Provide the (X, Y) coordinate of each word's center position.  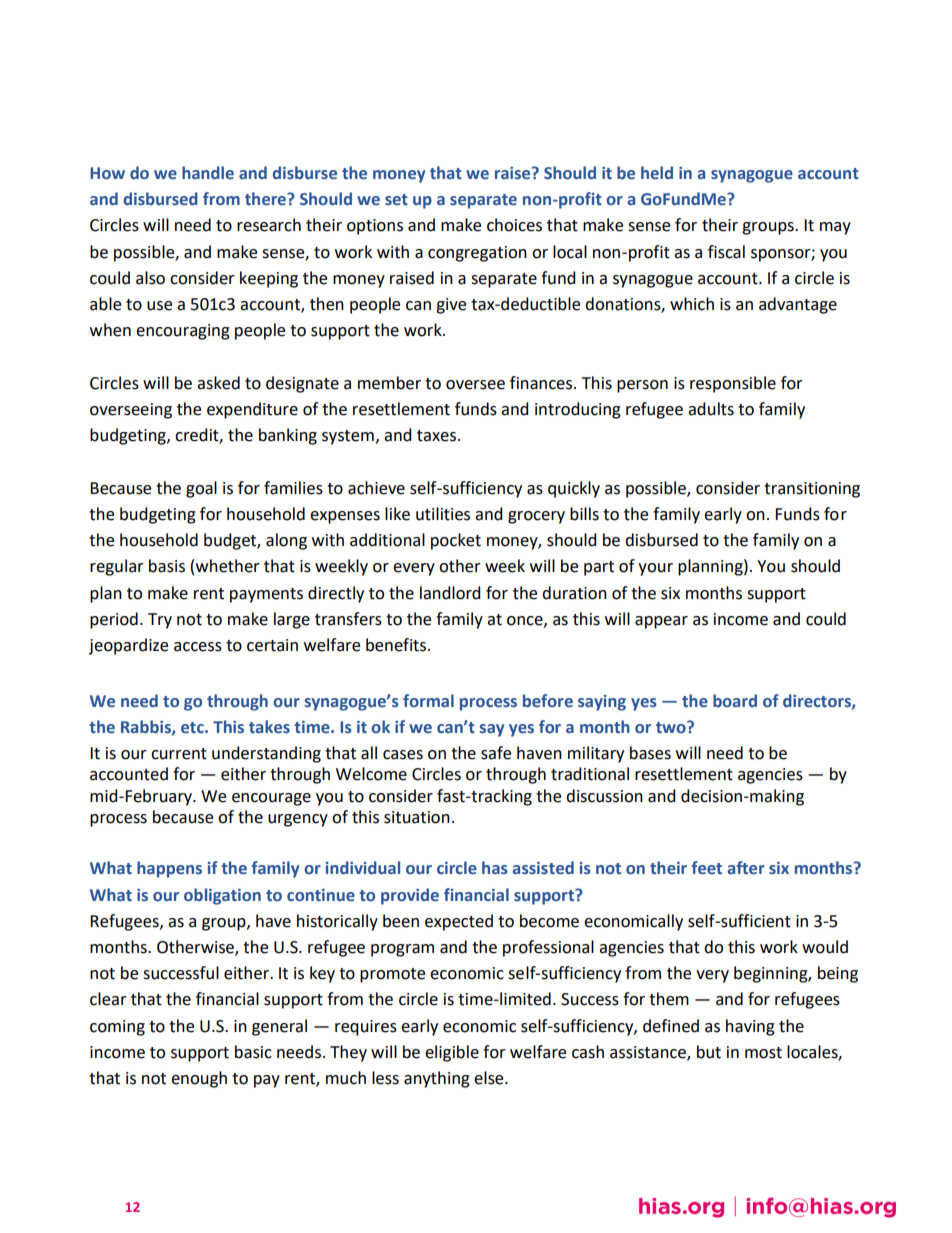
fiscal (726, 252)
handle (208, 173)
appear (661, 622)
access (198, 647)
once (526, 621)
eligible (452, 1053)
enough (199, 1079)
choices (514, 225)
